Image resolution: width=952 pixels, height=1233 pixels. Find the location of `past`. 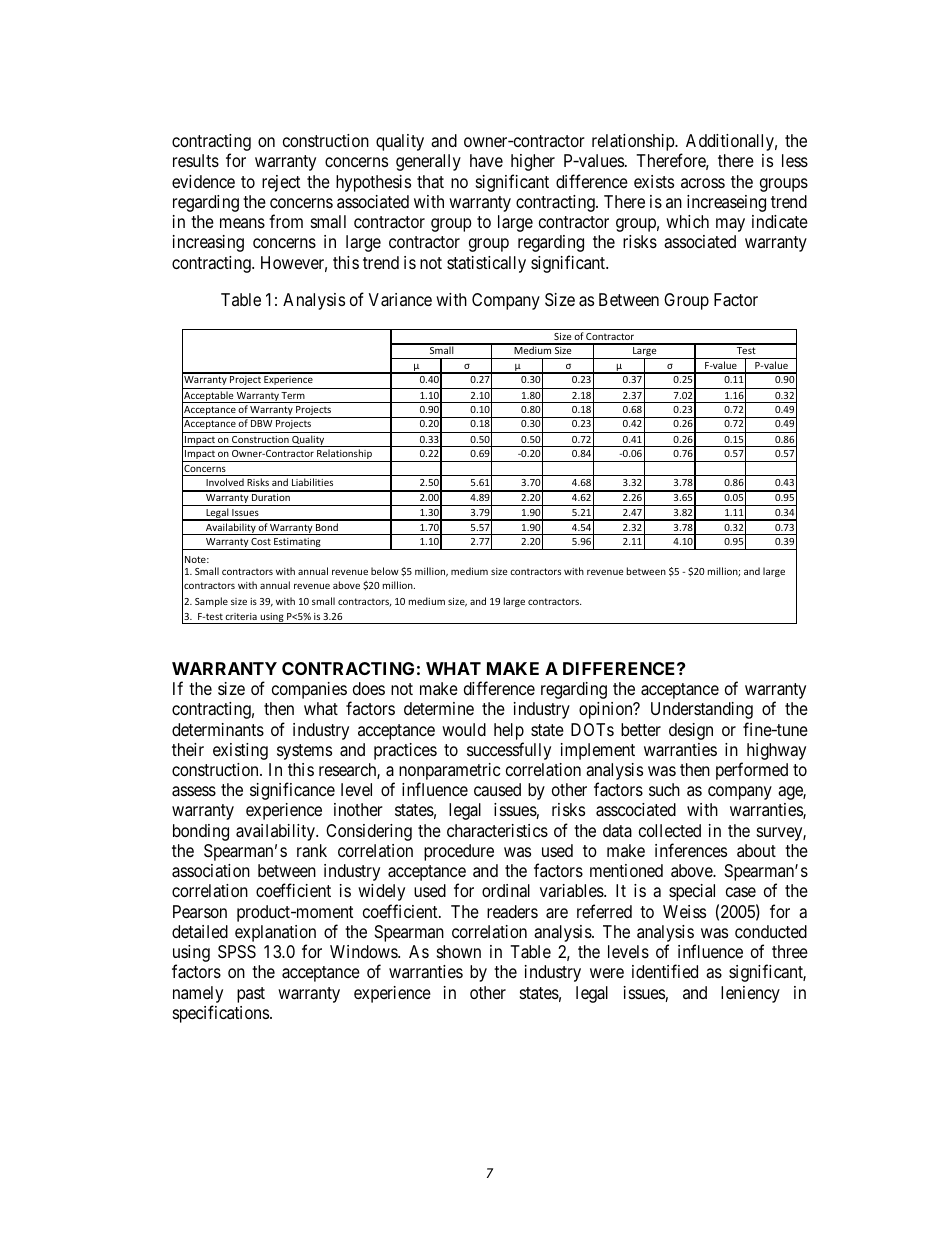

past is located at coordinates (251, 995).
